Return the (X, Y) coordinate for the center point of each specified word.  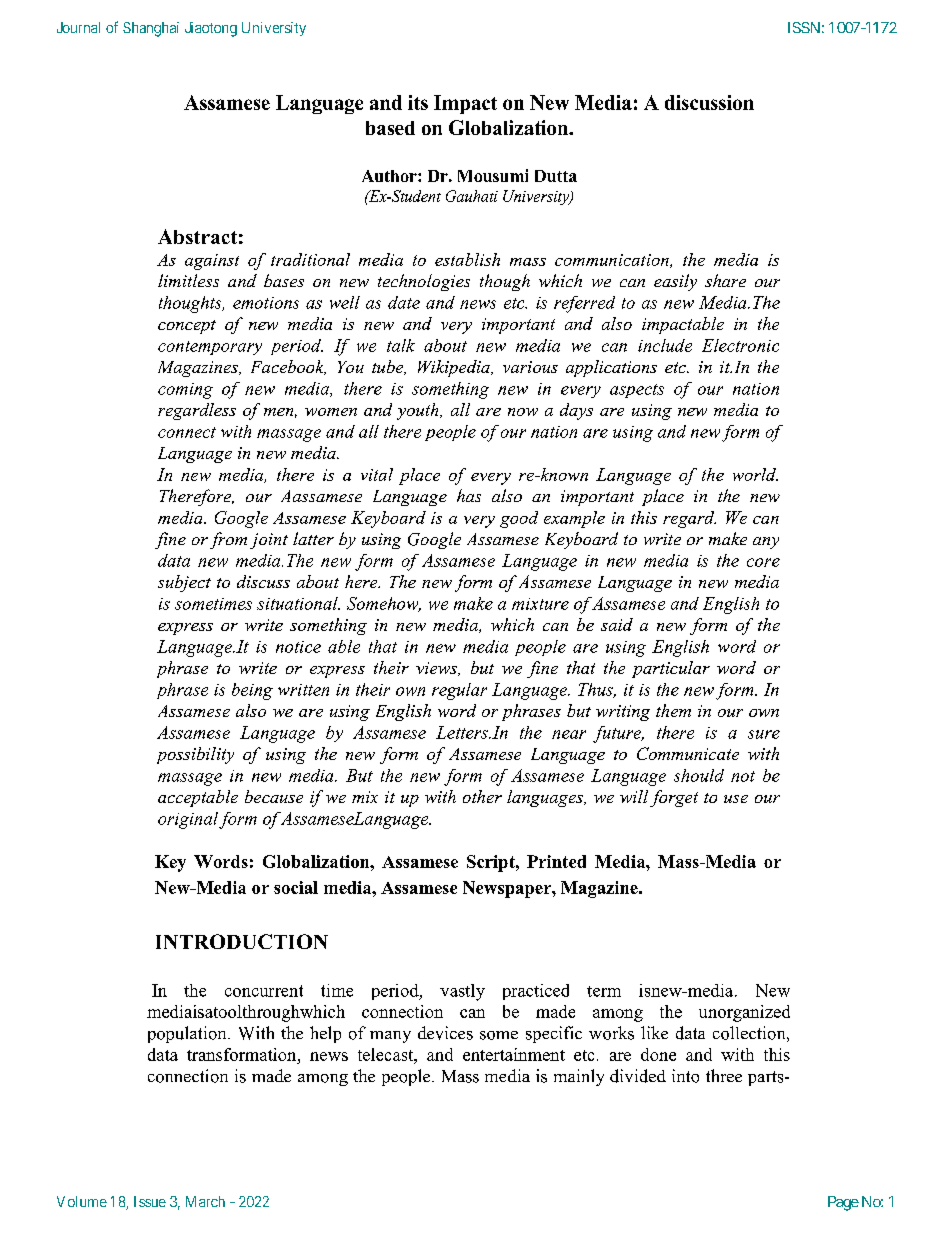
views (437, 669)
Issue (150, 1201)
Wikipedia (455, 368)
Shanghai (151, 29)
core (763, 562)
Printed (556, 861)
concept (187, 327)
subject (184, 583)
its (418, 102)
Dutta (556, 176)
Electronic (740, 345)
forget (674, 798)
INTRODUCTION (242, 941)
